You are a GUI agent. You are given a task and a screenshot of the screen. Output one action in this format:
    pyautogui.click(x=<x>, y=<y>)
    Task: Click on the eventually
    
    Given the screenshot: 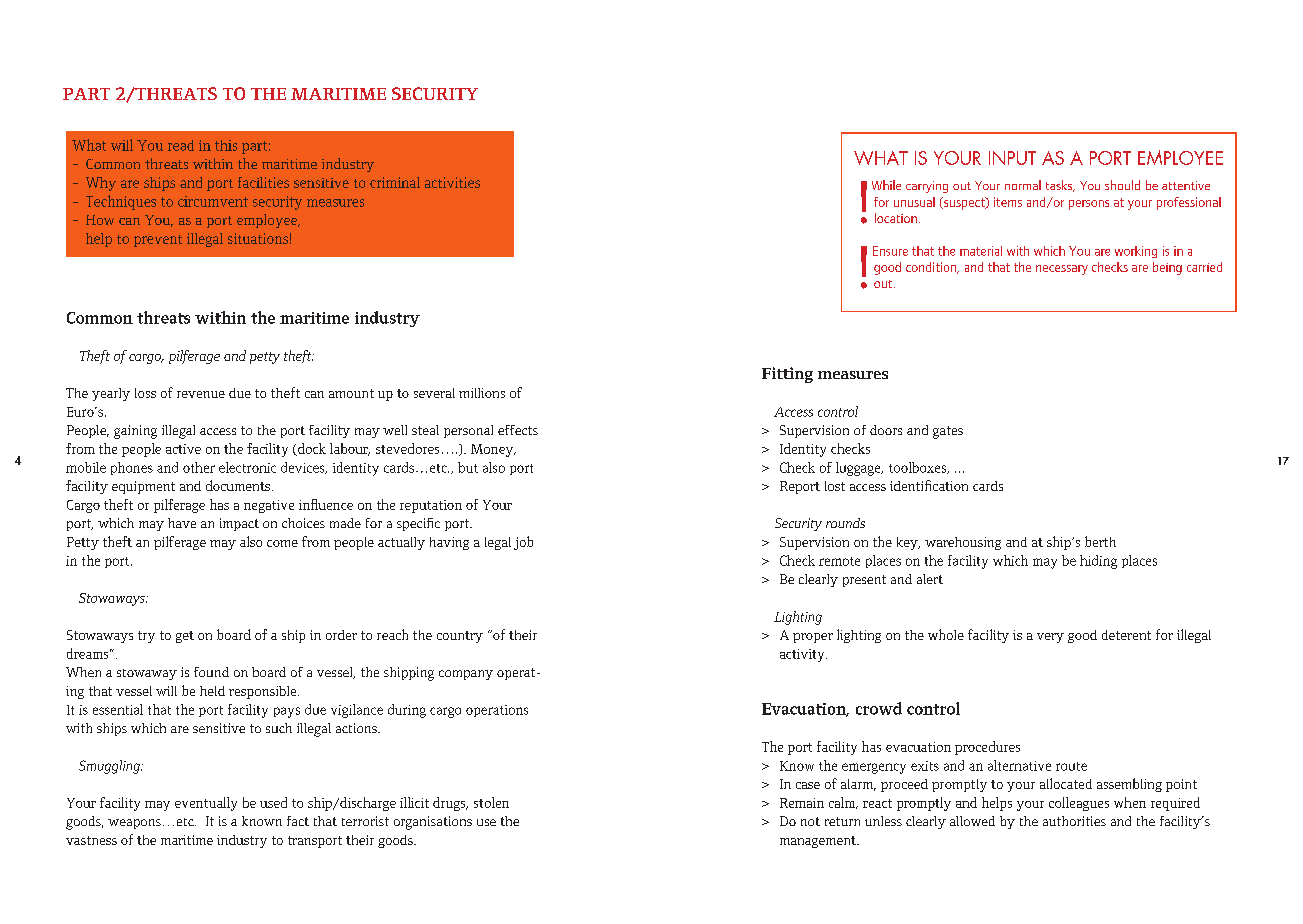 What is the action you would take?
    pyautogui.click(x=206, y=804)
